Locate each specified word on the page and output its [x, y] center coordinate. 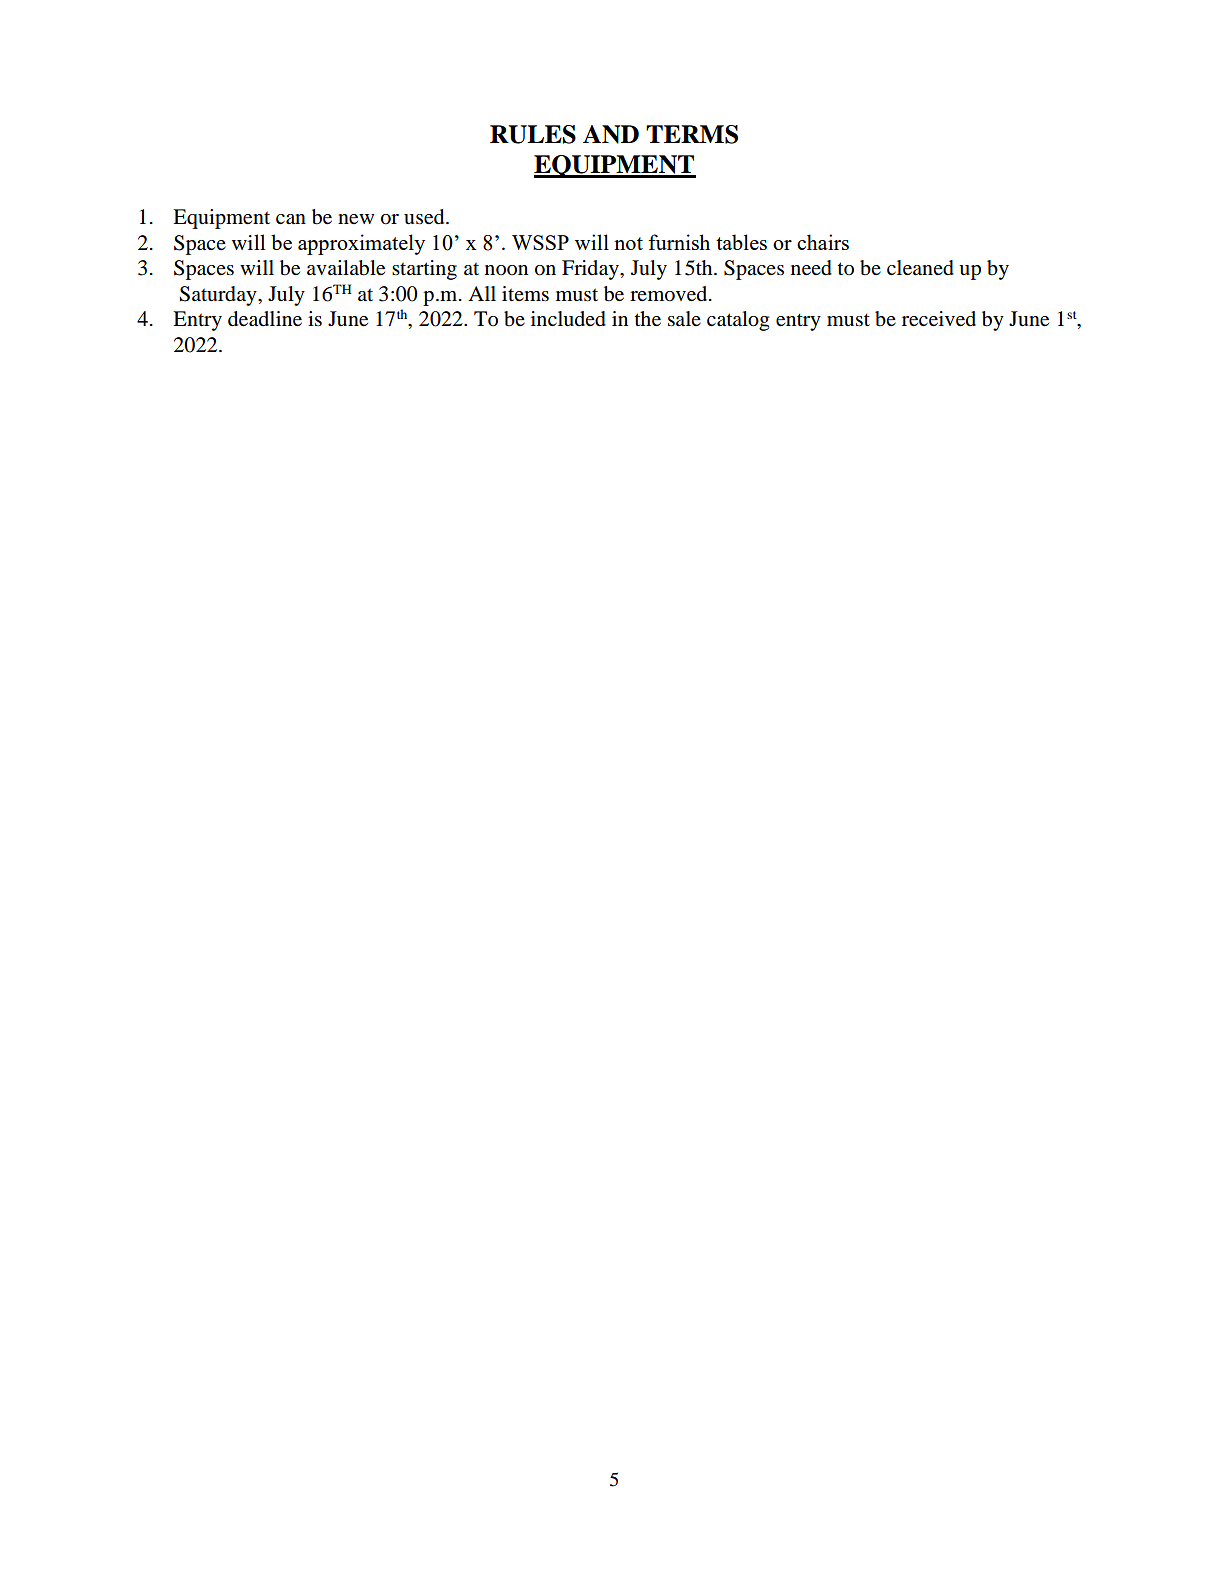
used [425, 217]
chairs [823, 242]
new [356, 219]
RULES [533, 134]
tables [741, 242]
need [811, 268]
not [628, 243]
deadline [265, 319]
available [346, 268]
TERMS [692, 134]
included [568, 319]
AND [611, 134]
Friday [591, 270]
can [291, 219]
